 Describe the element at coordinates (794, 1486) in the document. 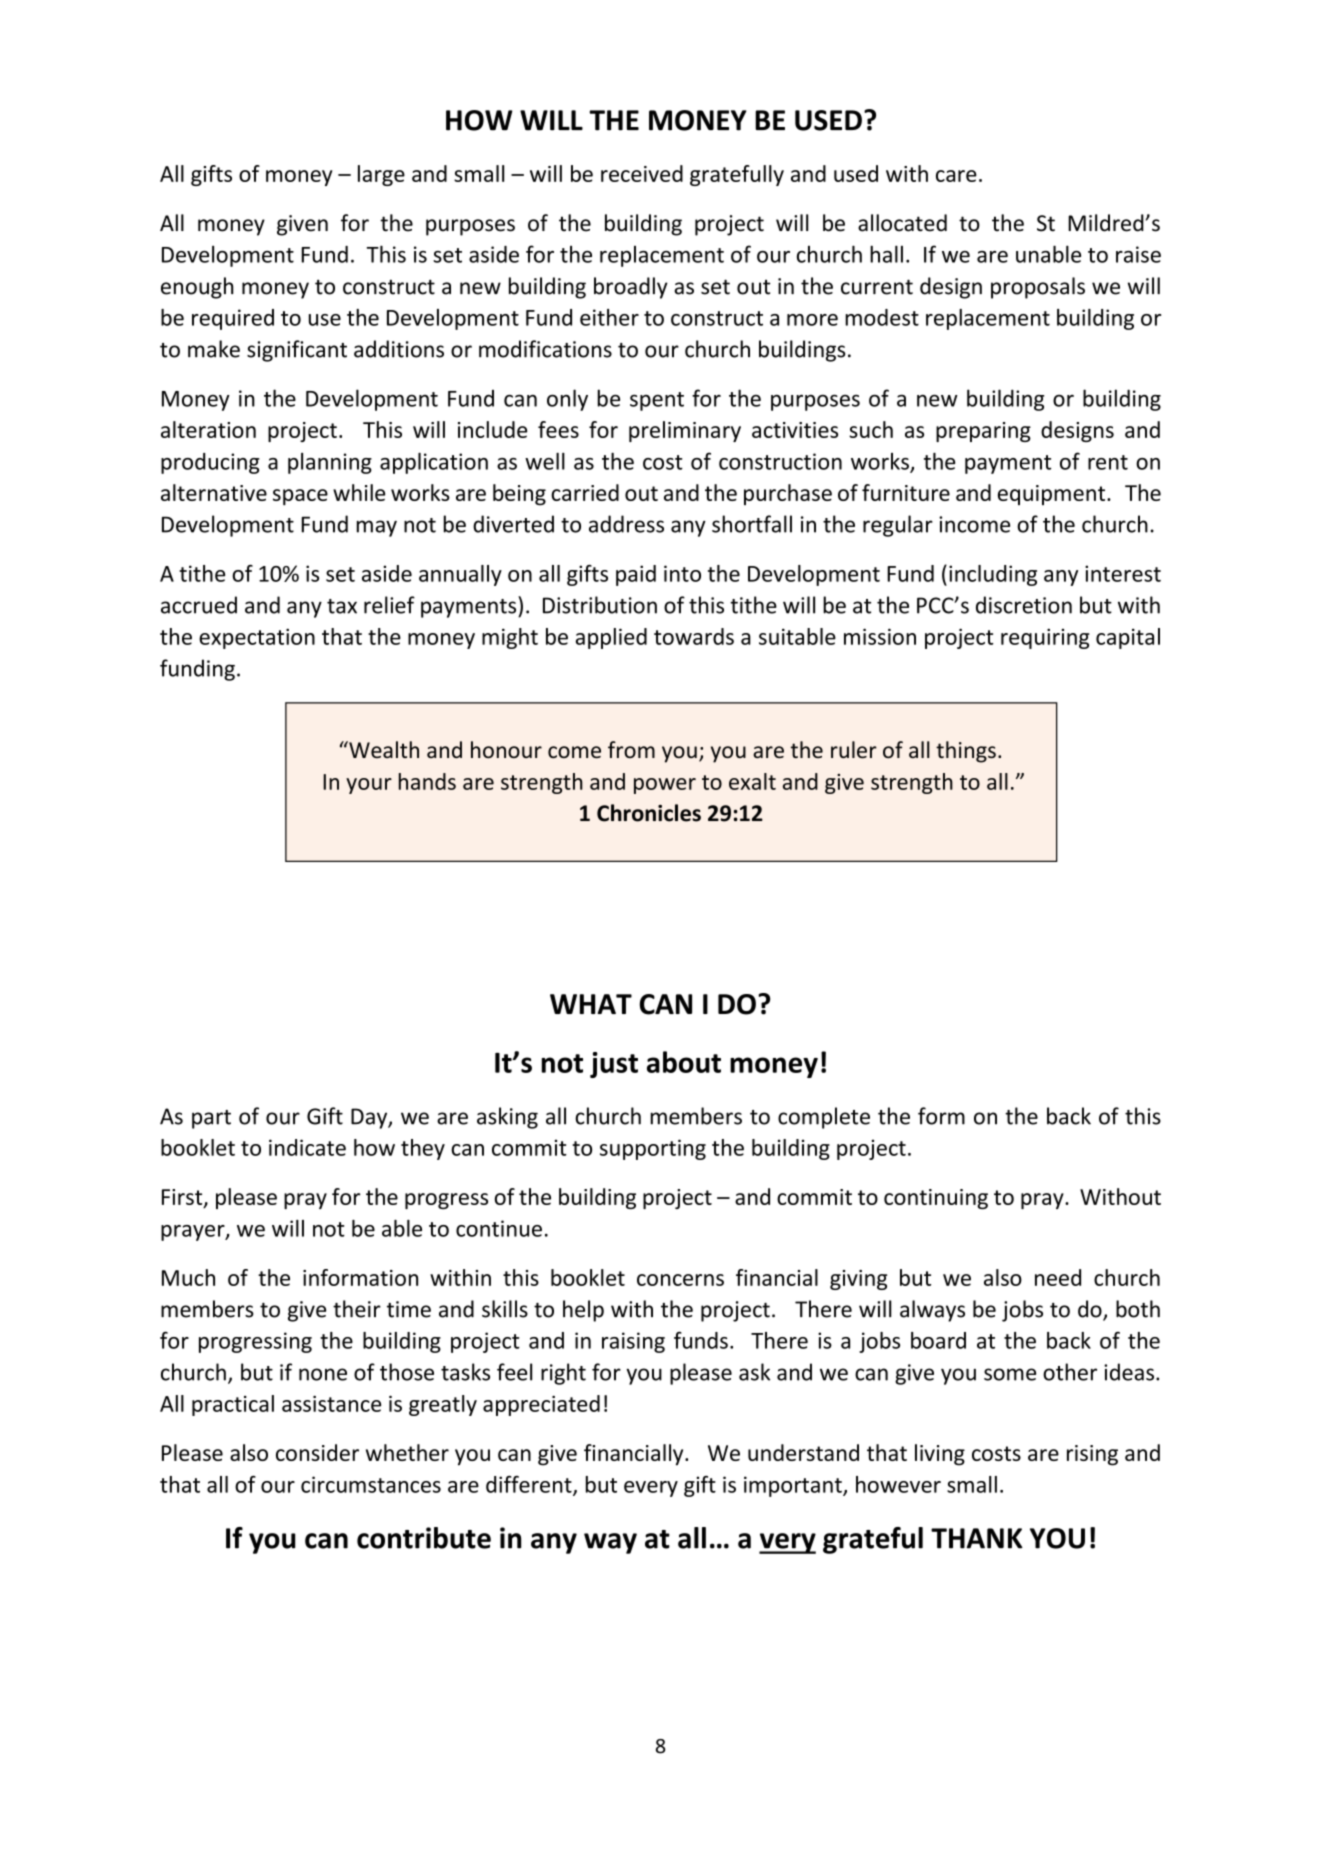

I see `important` at that location.
